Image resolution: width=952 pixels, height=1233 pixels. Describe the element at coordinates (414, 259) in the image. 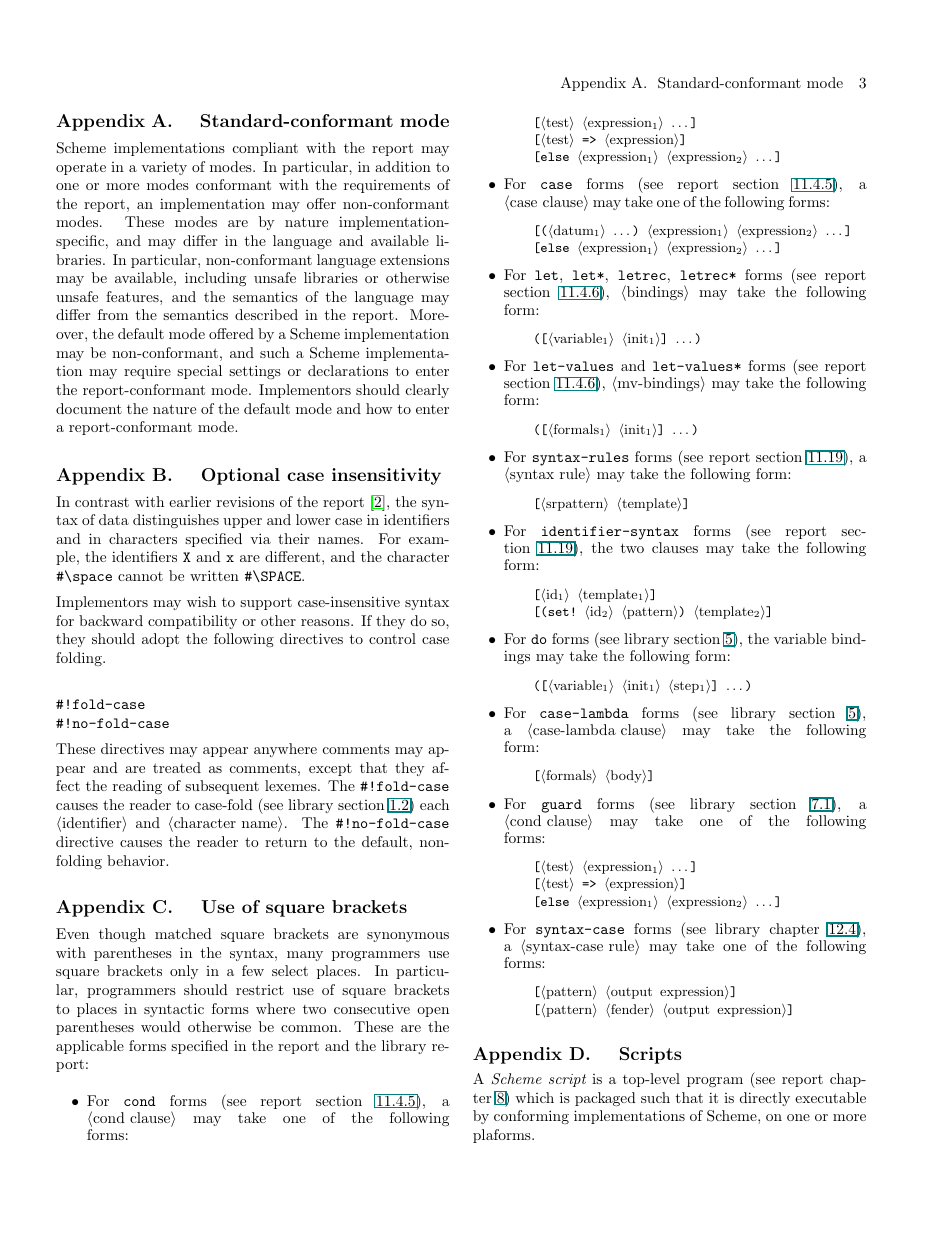

I see `extensions` at that location.
